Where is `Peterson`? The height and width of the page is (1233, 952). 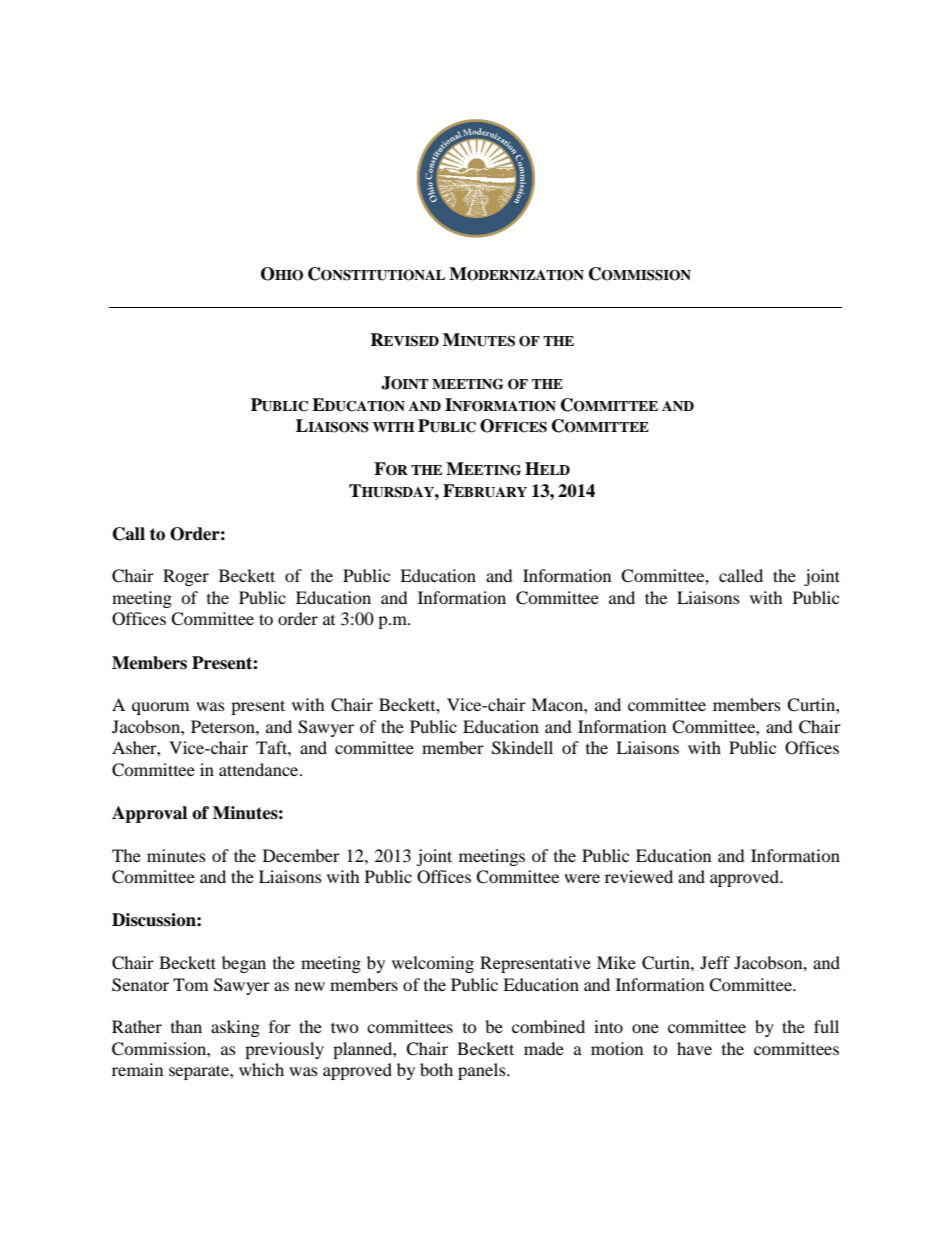
Peterson is located at coordinates (224, 726).
